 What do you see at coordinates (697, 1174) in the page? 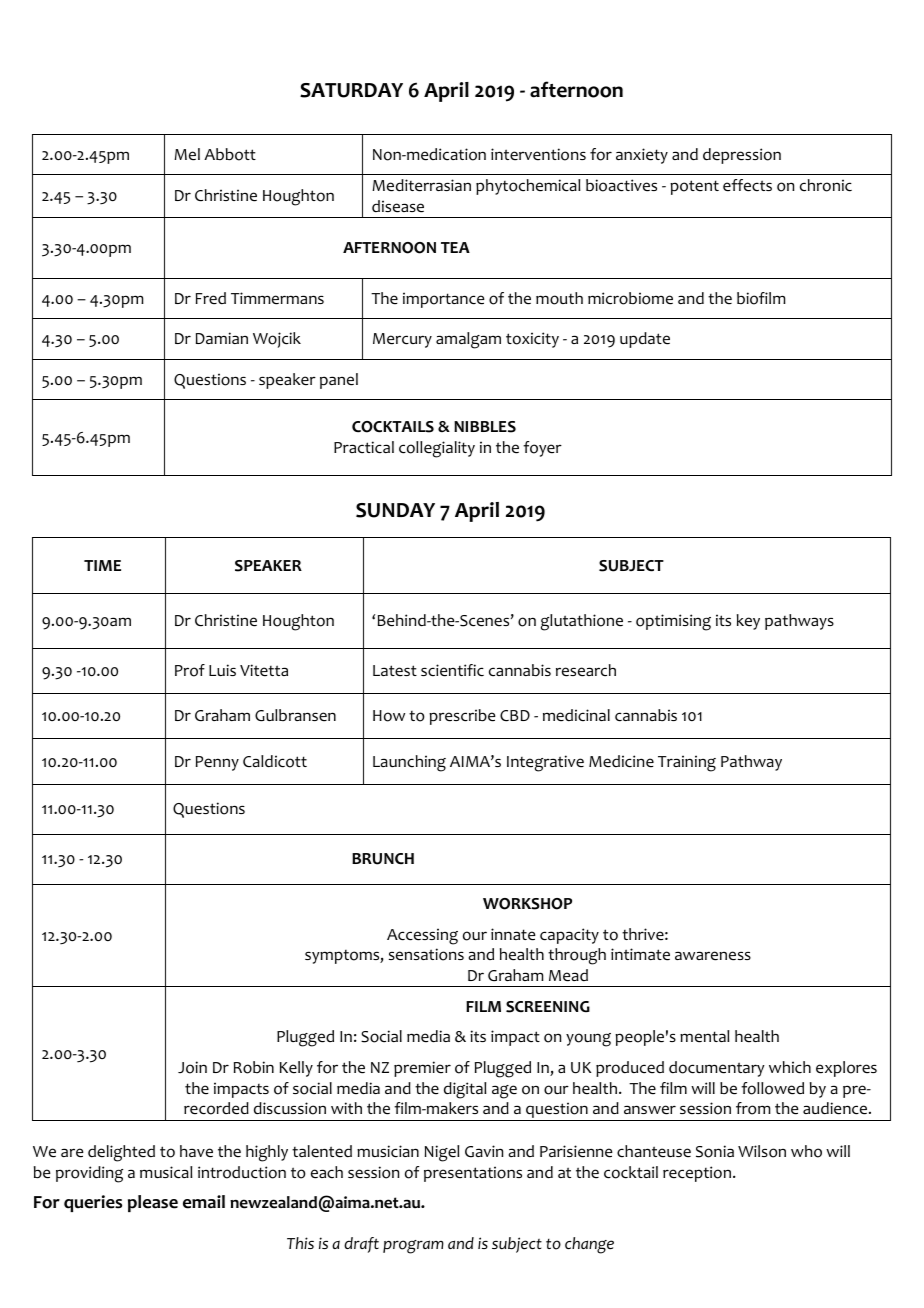
I see `reception` at bounding box center [697, 1174].
